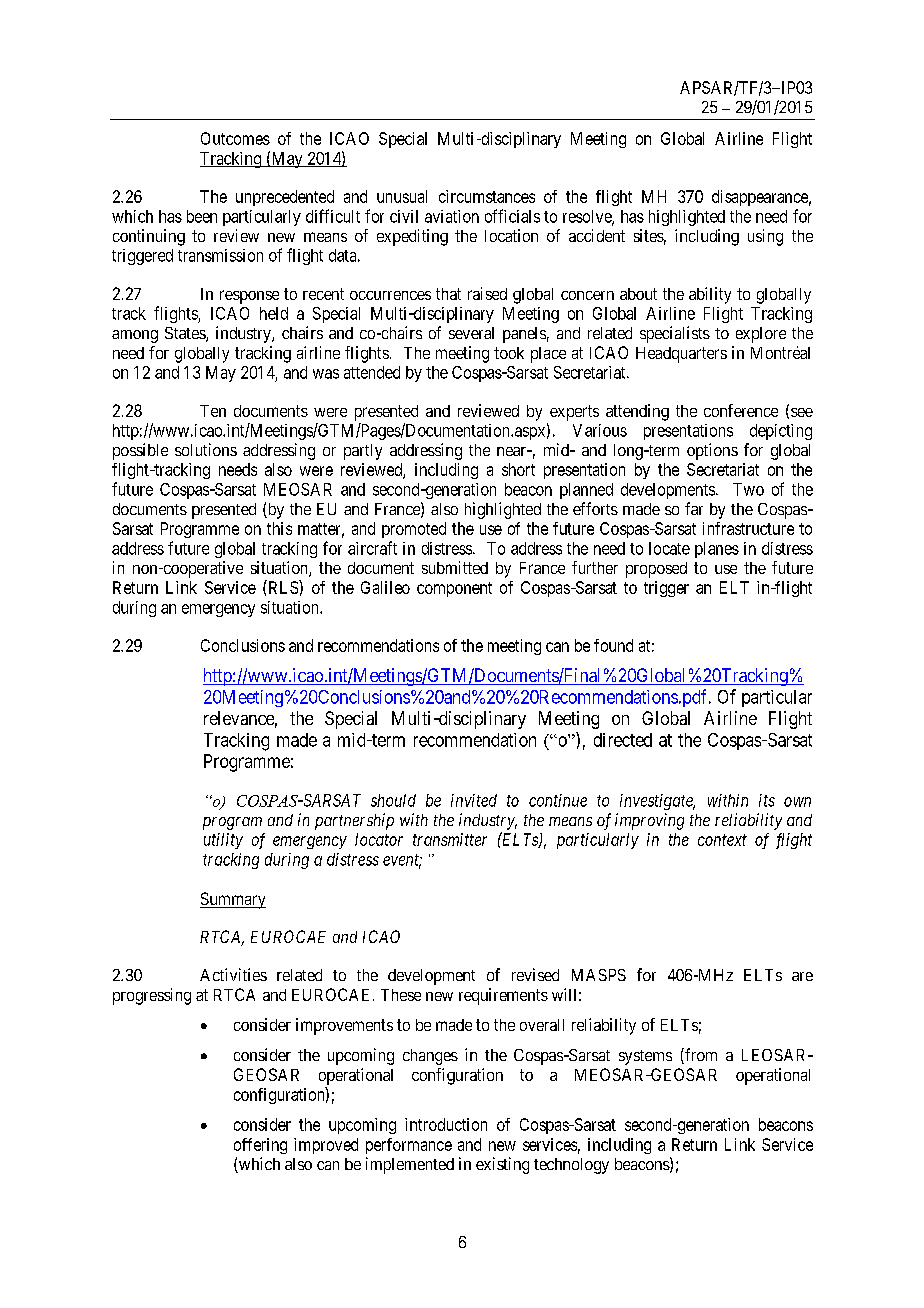  What do you see at coordinates (446, 1124) in the image?
I see `introduction` at bounding box center [446, 1124].
